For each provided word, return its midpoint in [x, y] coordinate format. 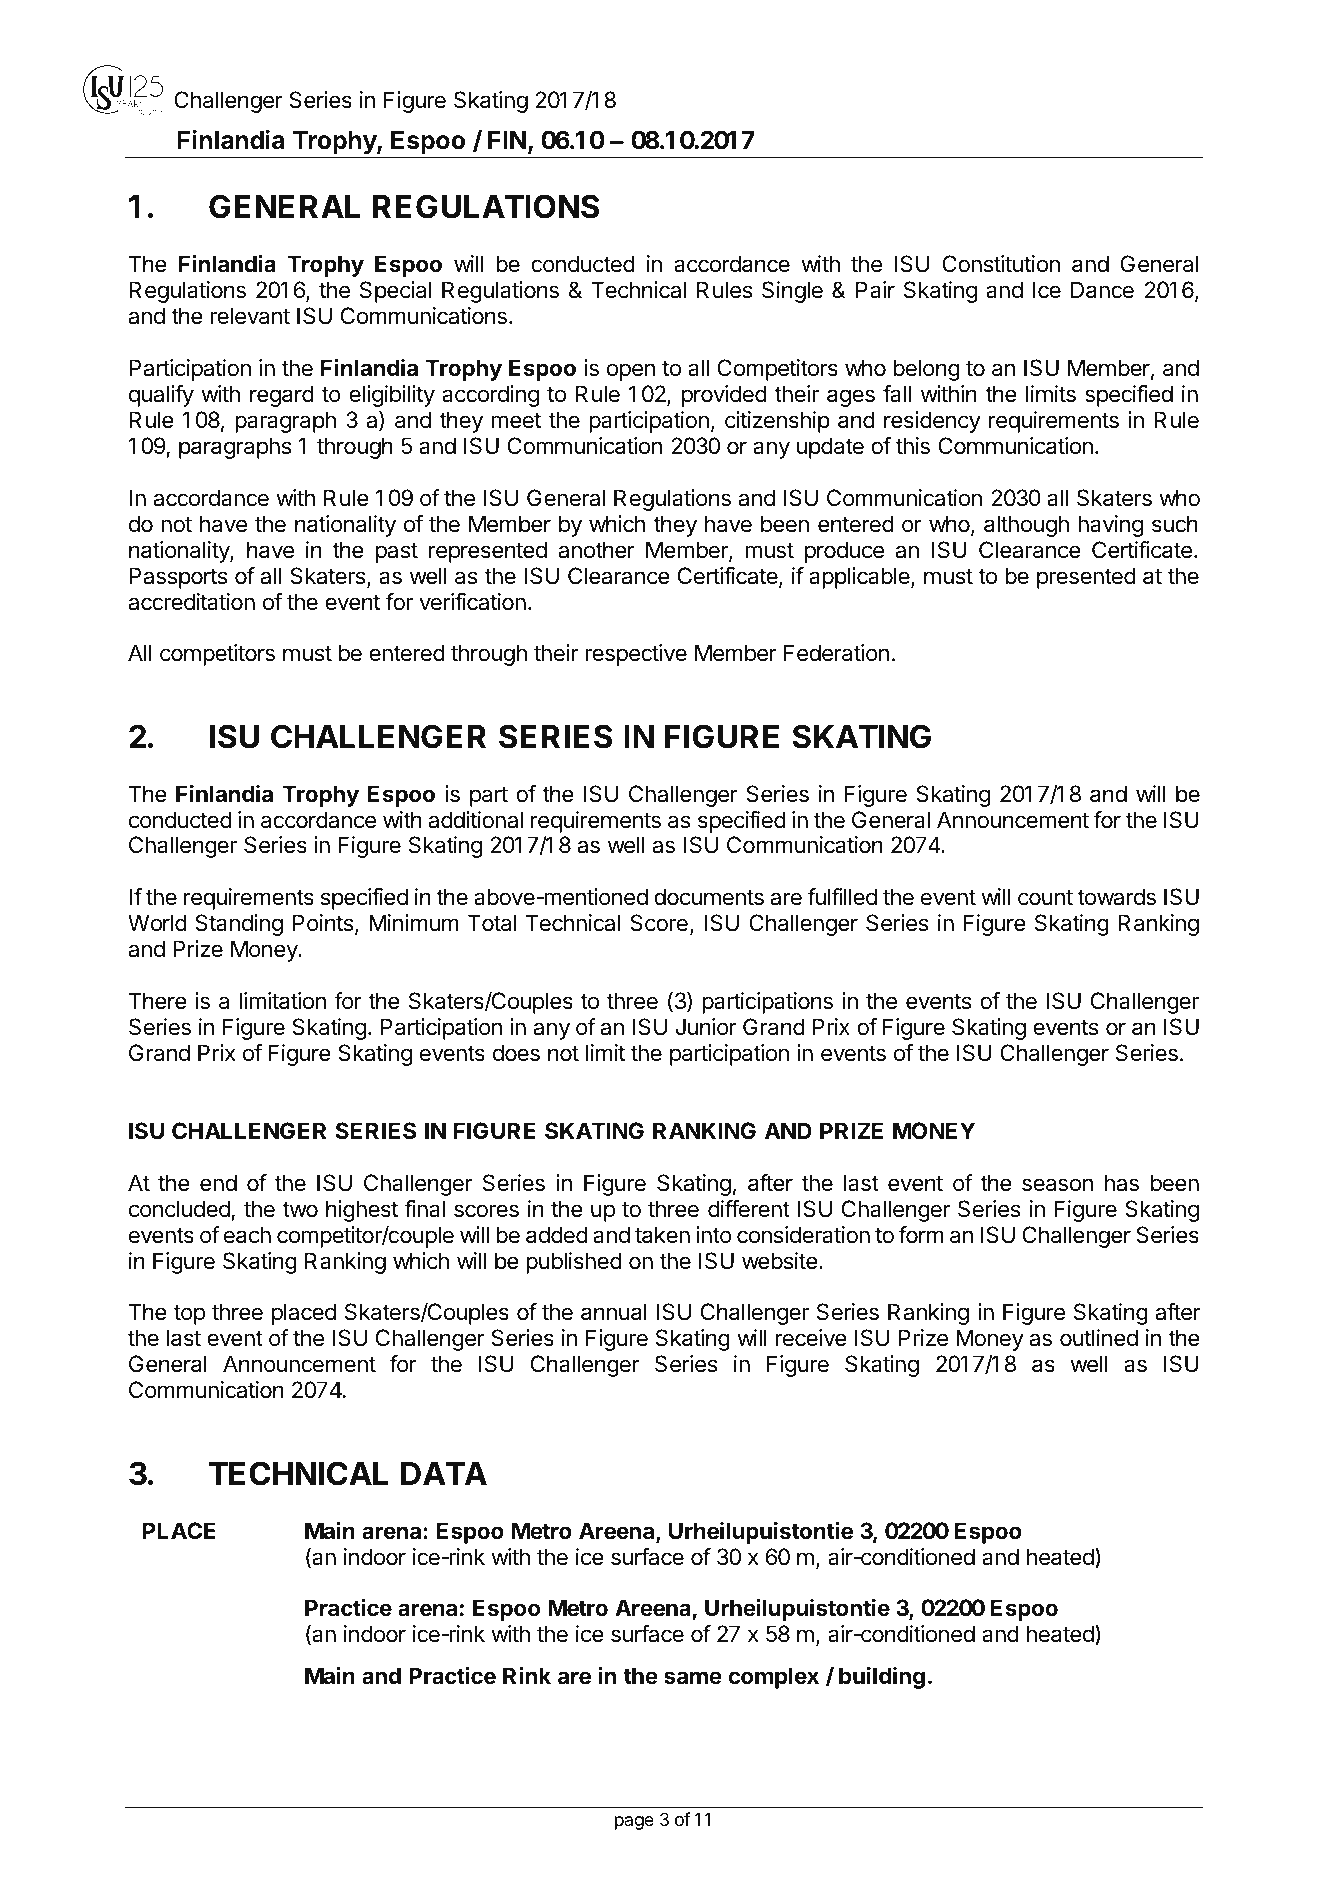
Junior [706, 1027]
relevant [250, 316]
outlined [1099, 1338]
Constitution [1001, 264]
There [158, 1001]
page [634, 1823]
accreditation [191, 602]
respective [636, 655]
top [189, 1315]
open [631, 372]
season [1057, 1185]
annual [614, 1312]
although [1026, 526]
